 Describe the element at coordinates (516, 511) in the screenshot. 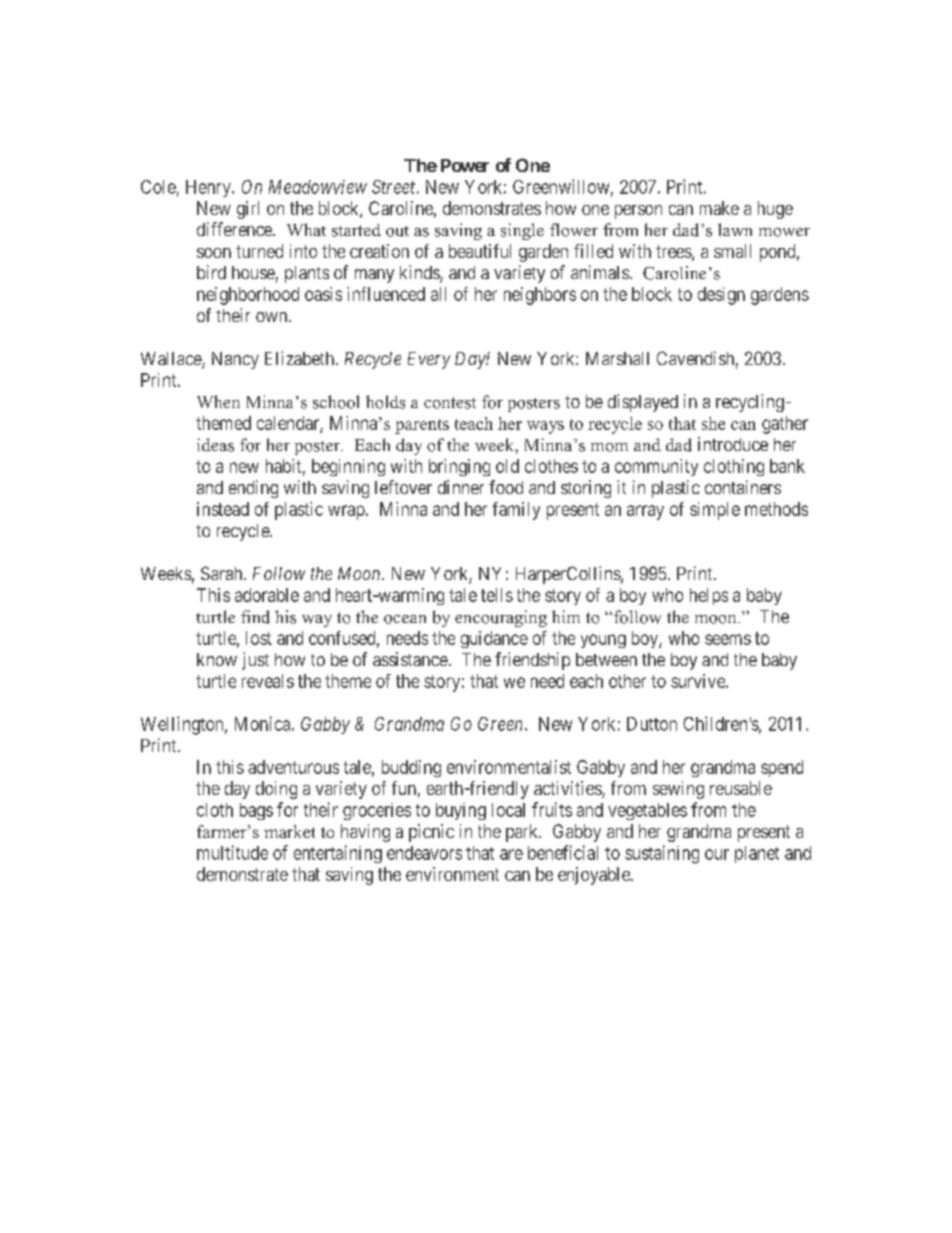

I see `family` at that location.
